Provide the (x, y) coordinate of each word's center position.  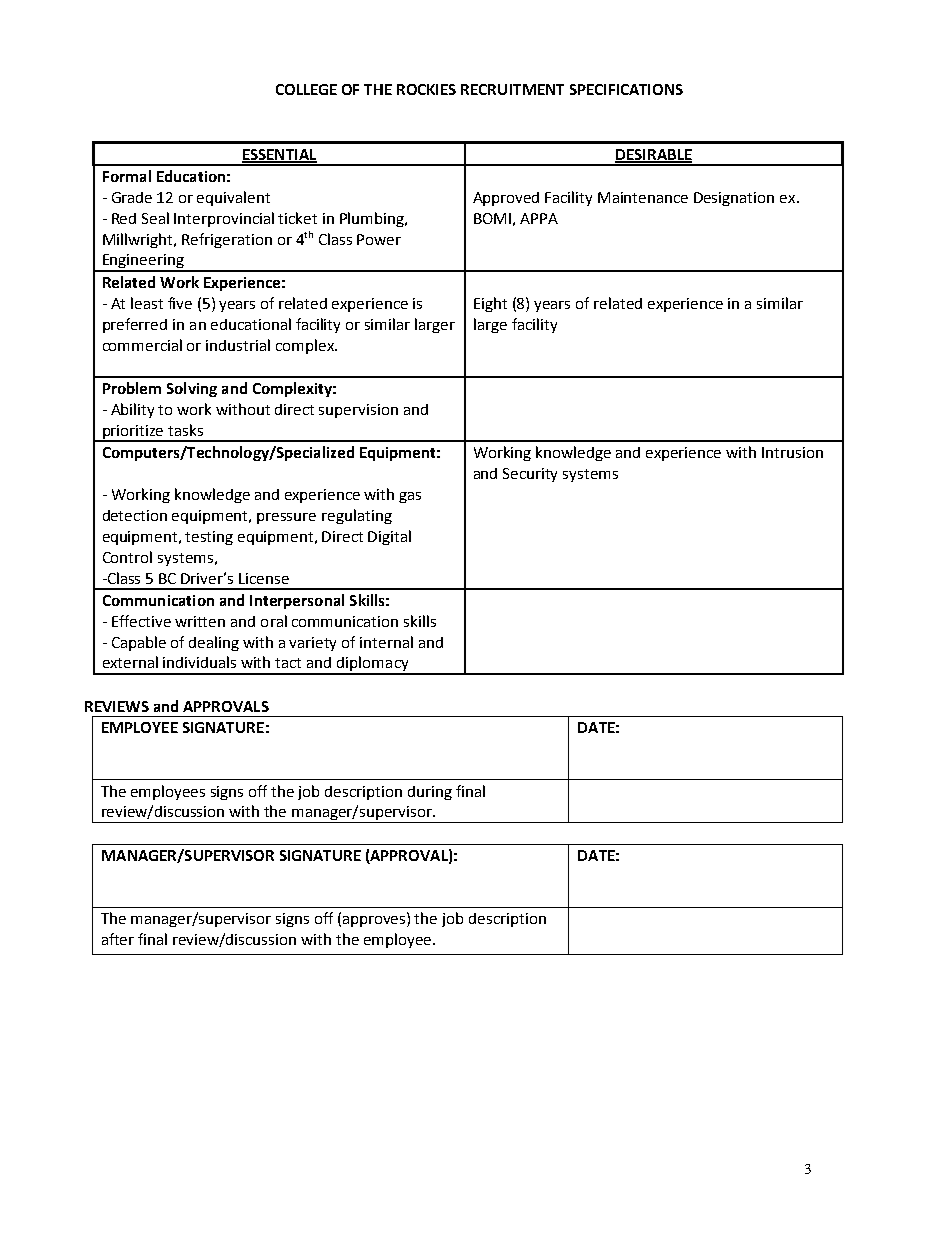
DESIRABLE (653, 155)
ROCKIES (426, 89)
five (180, 303)
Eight (490, 304)
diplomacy (373, 665)
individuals (199, 662)
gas (410, 497)
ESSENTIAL (279, 155)
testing (209, 538)
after (118, 939)
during (430, 793)
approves (375, 921)
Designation (734, 199)
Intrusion (792, 452)
